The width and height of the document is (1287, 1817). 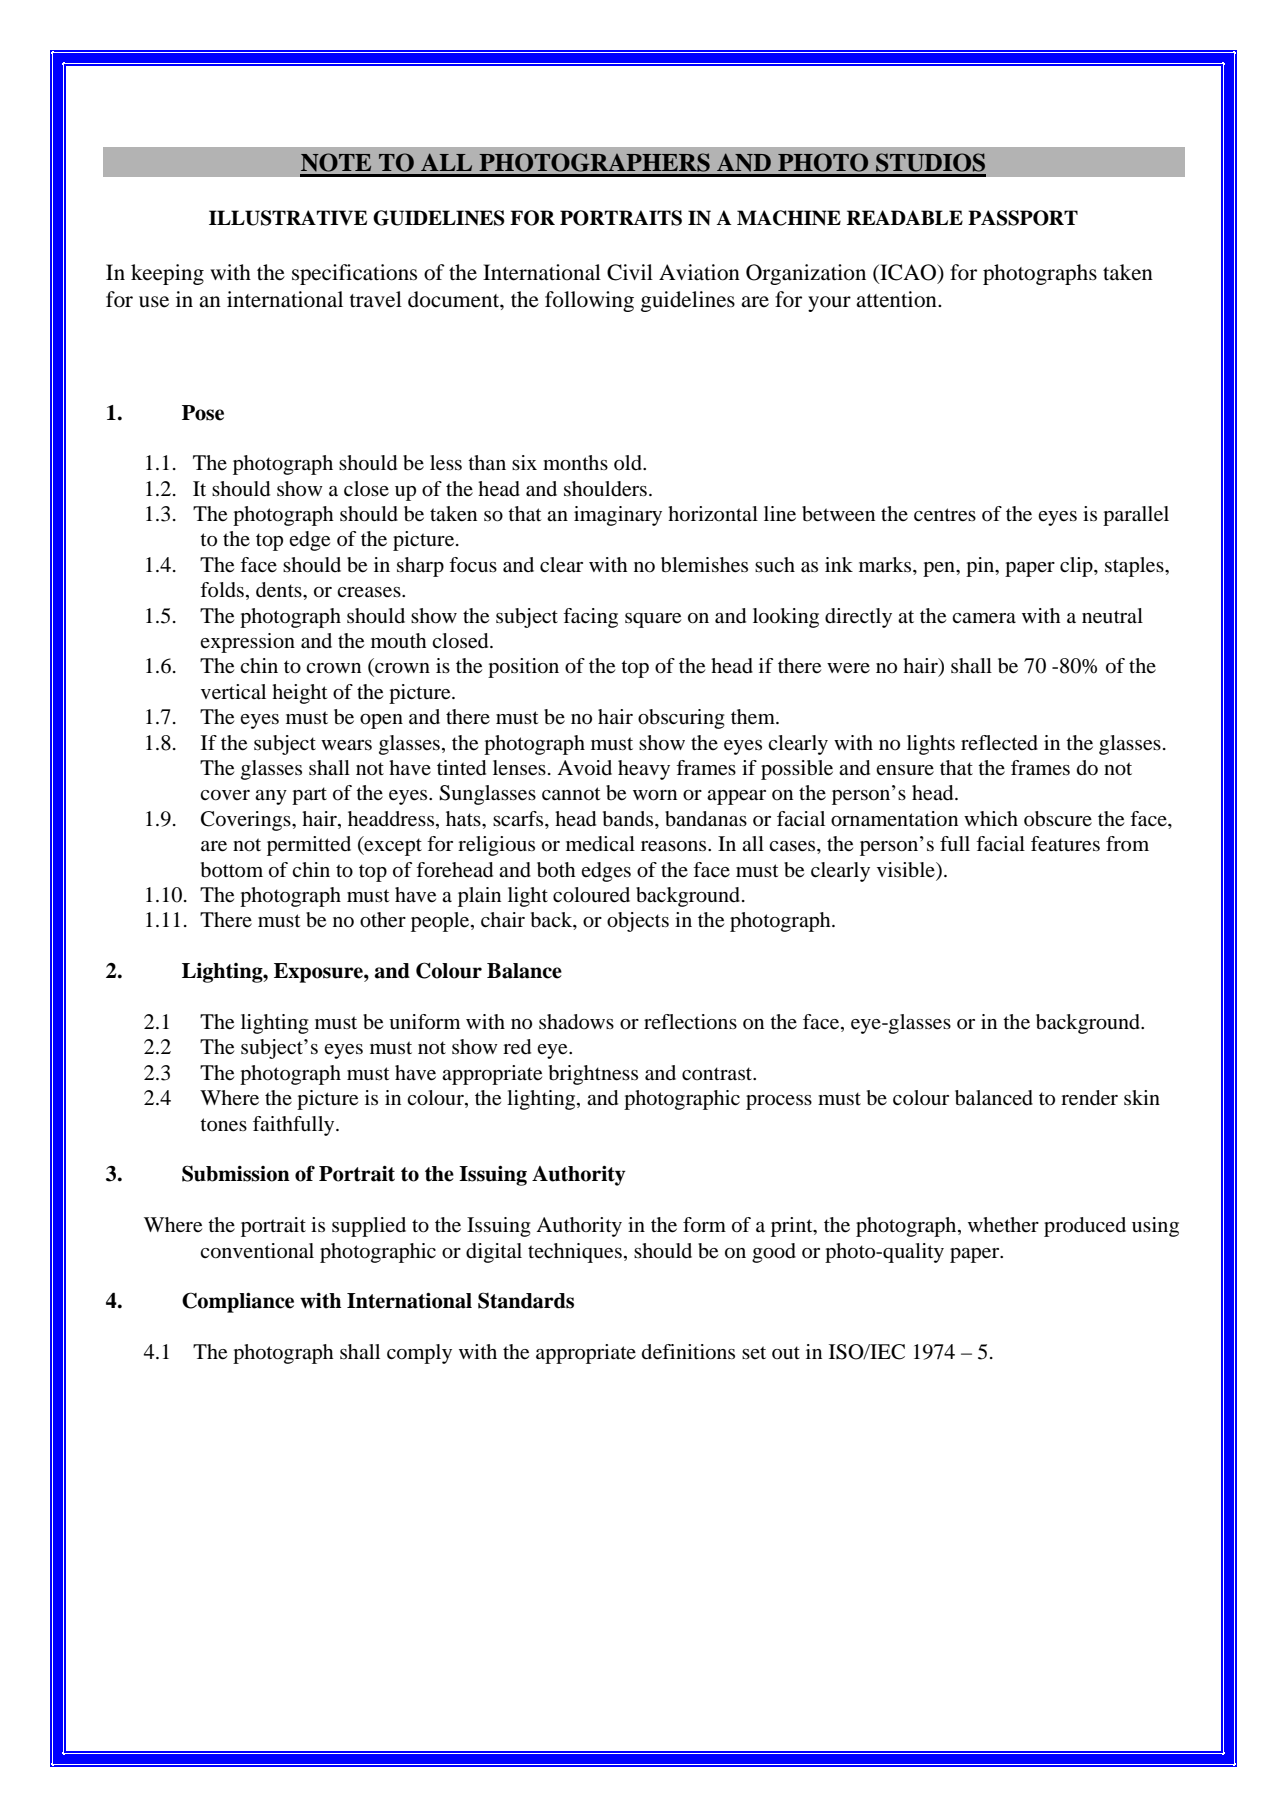 I want to click on square, so click(x=653, y=620).
